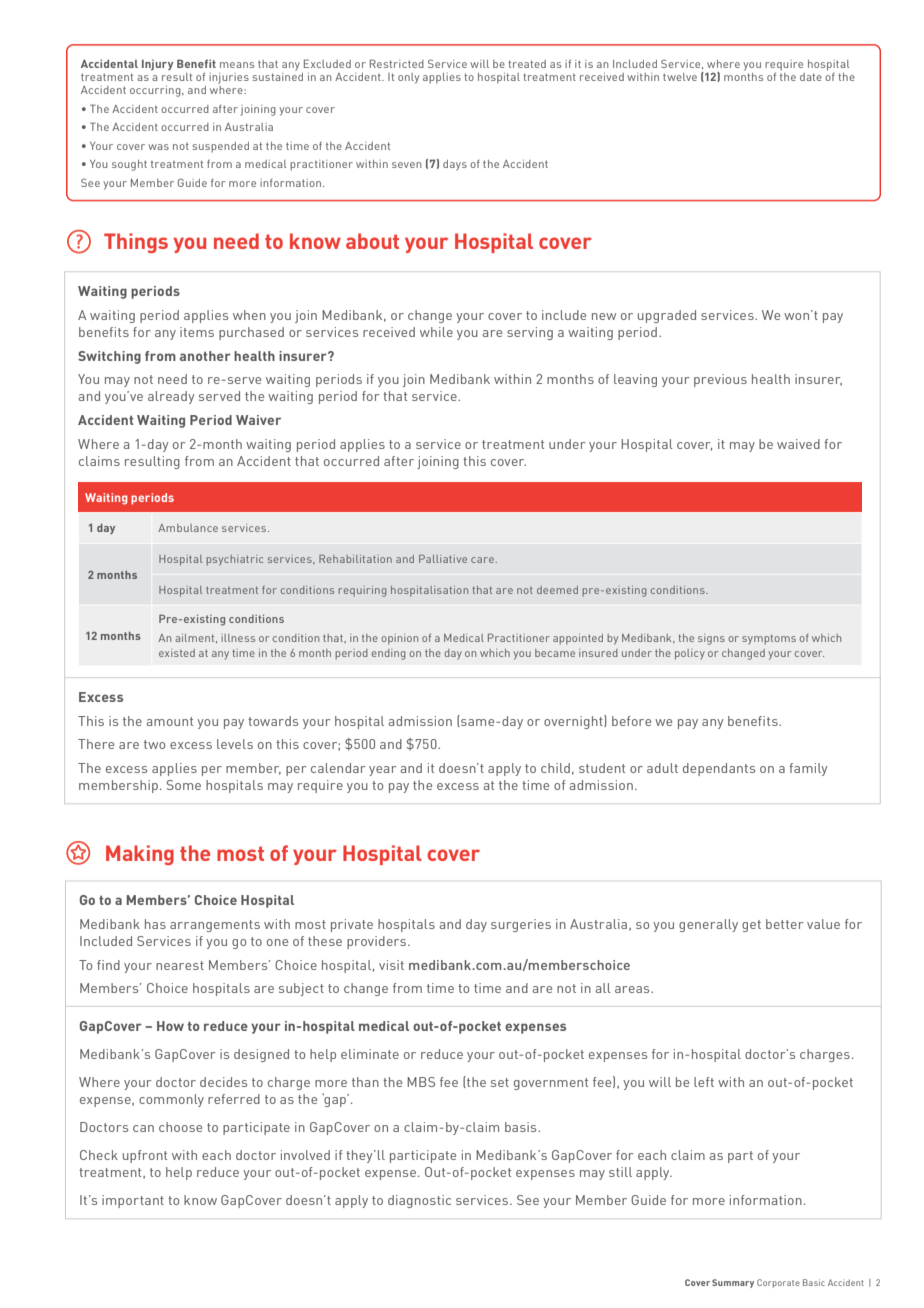 Image resolution: width=924 pixels, height=1308 pixels. What do you see at coordinates (798, 444) in the screenshot?
I see `waived` at bounding box center [798, 444].
